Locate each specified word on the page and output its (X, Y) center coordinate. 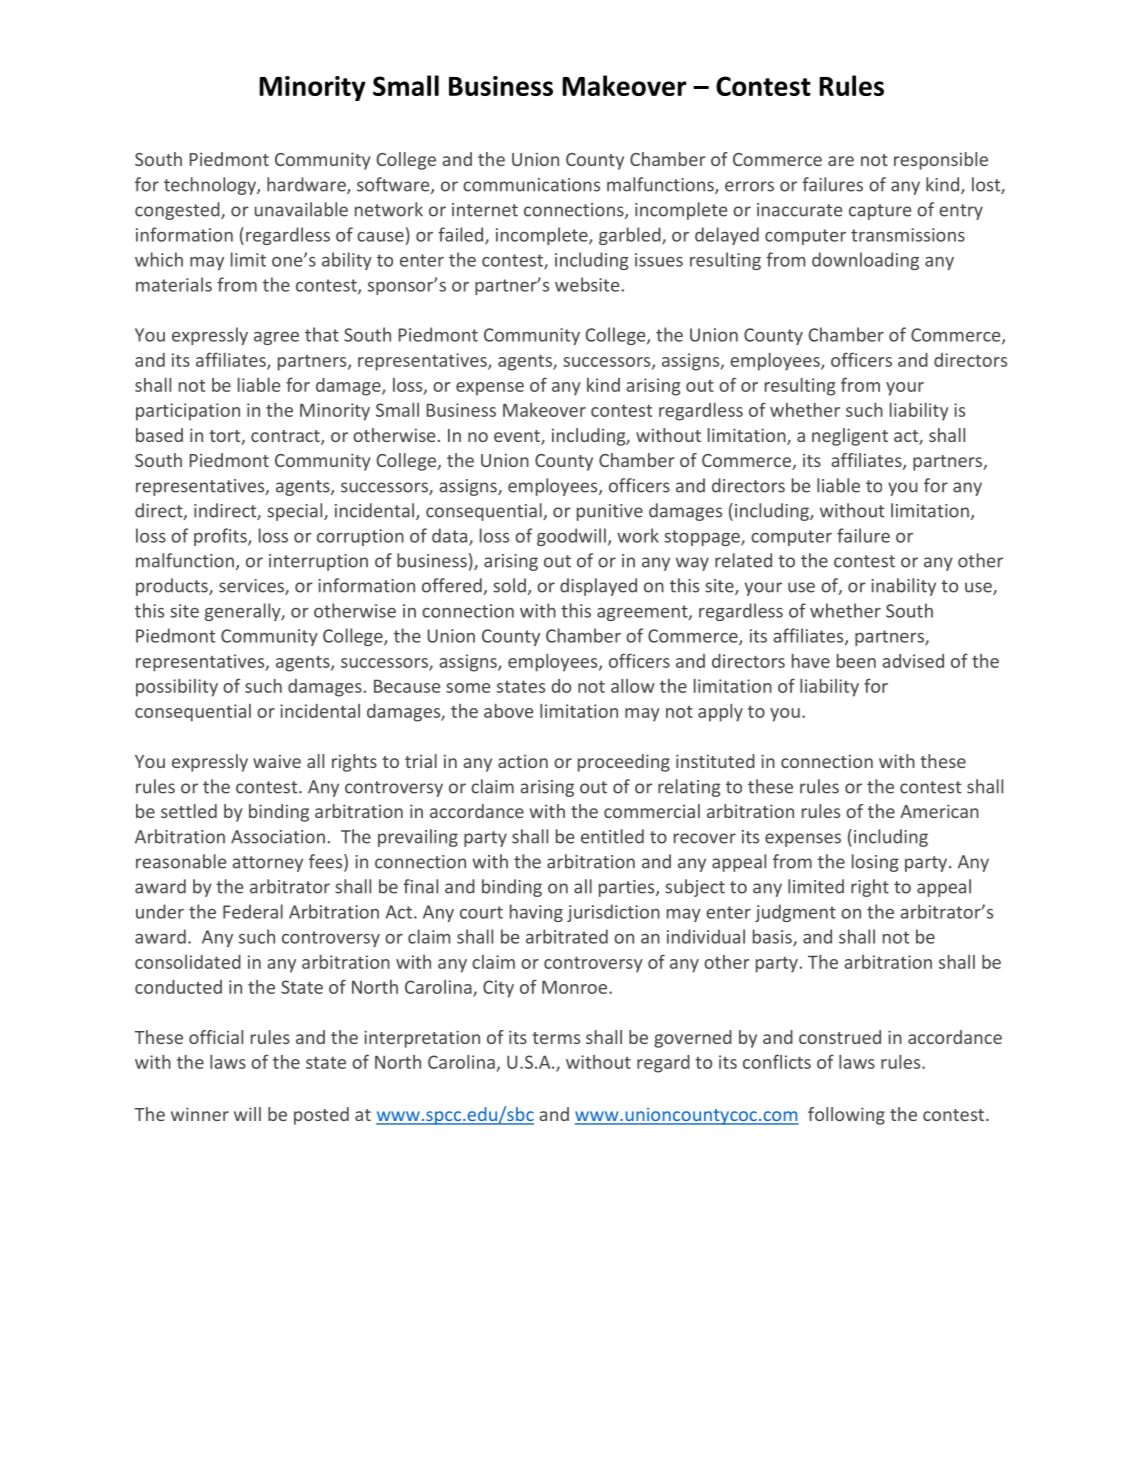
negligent (850, 437)
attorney (267, 864)
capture (880, 212)
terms (556, 1038)
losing (875, 863)
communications (531, 185)
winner (200, 1114)
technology (211, 186)
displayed (598, 587)
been (856, 661)
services (252, 587)
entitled (612, 836)
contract (286, 437)
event (518, 437)
